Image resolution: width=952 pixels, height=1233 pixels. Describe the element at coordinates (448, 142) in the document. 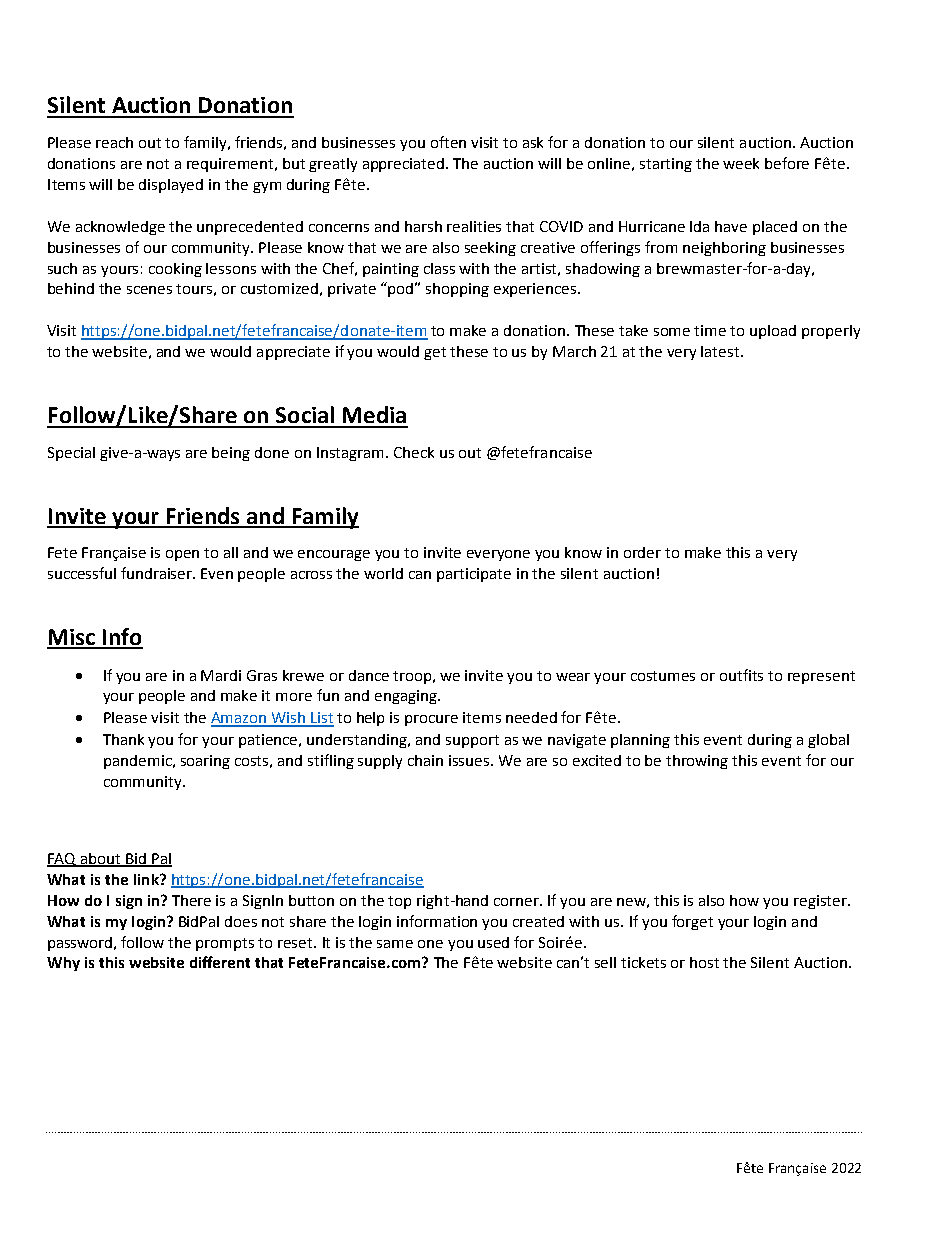

I see `often` at that location.
